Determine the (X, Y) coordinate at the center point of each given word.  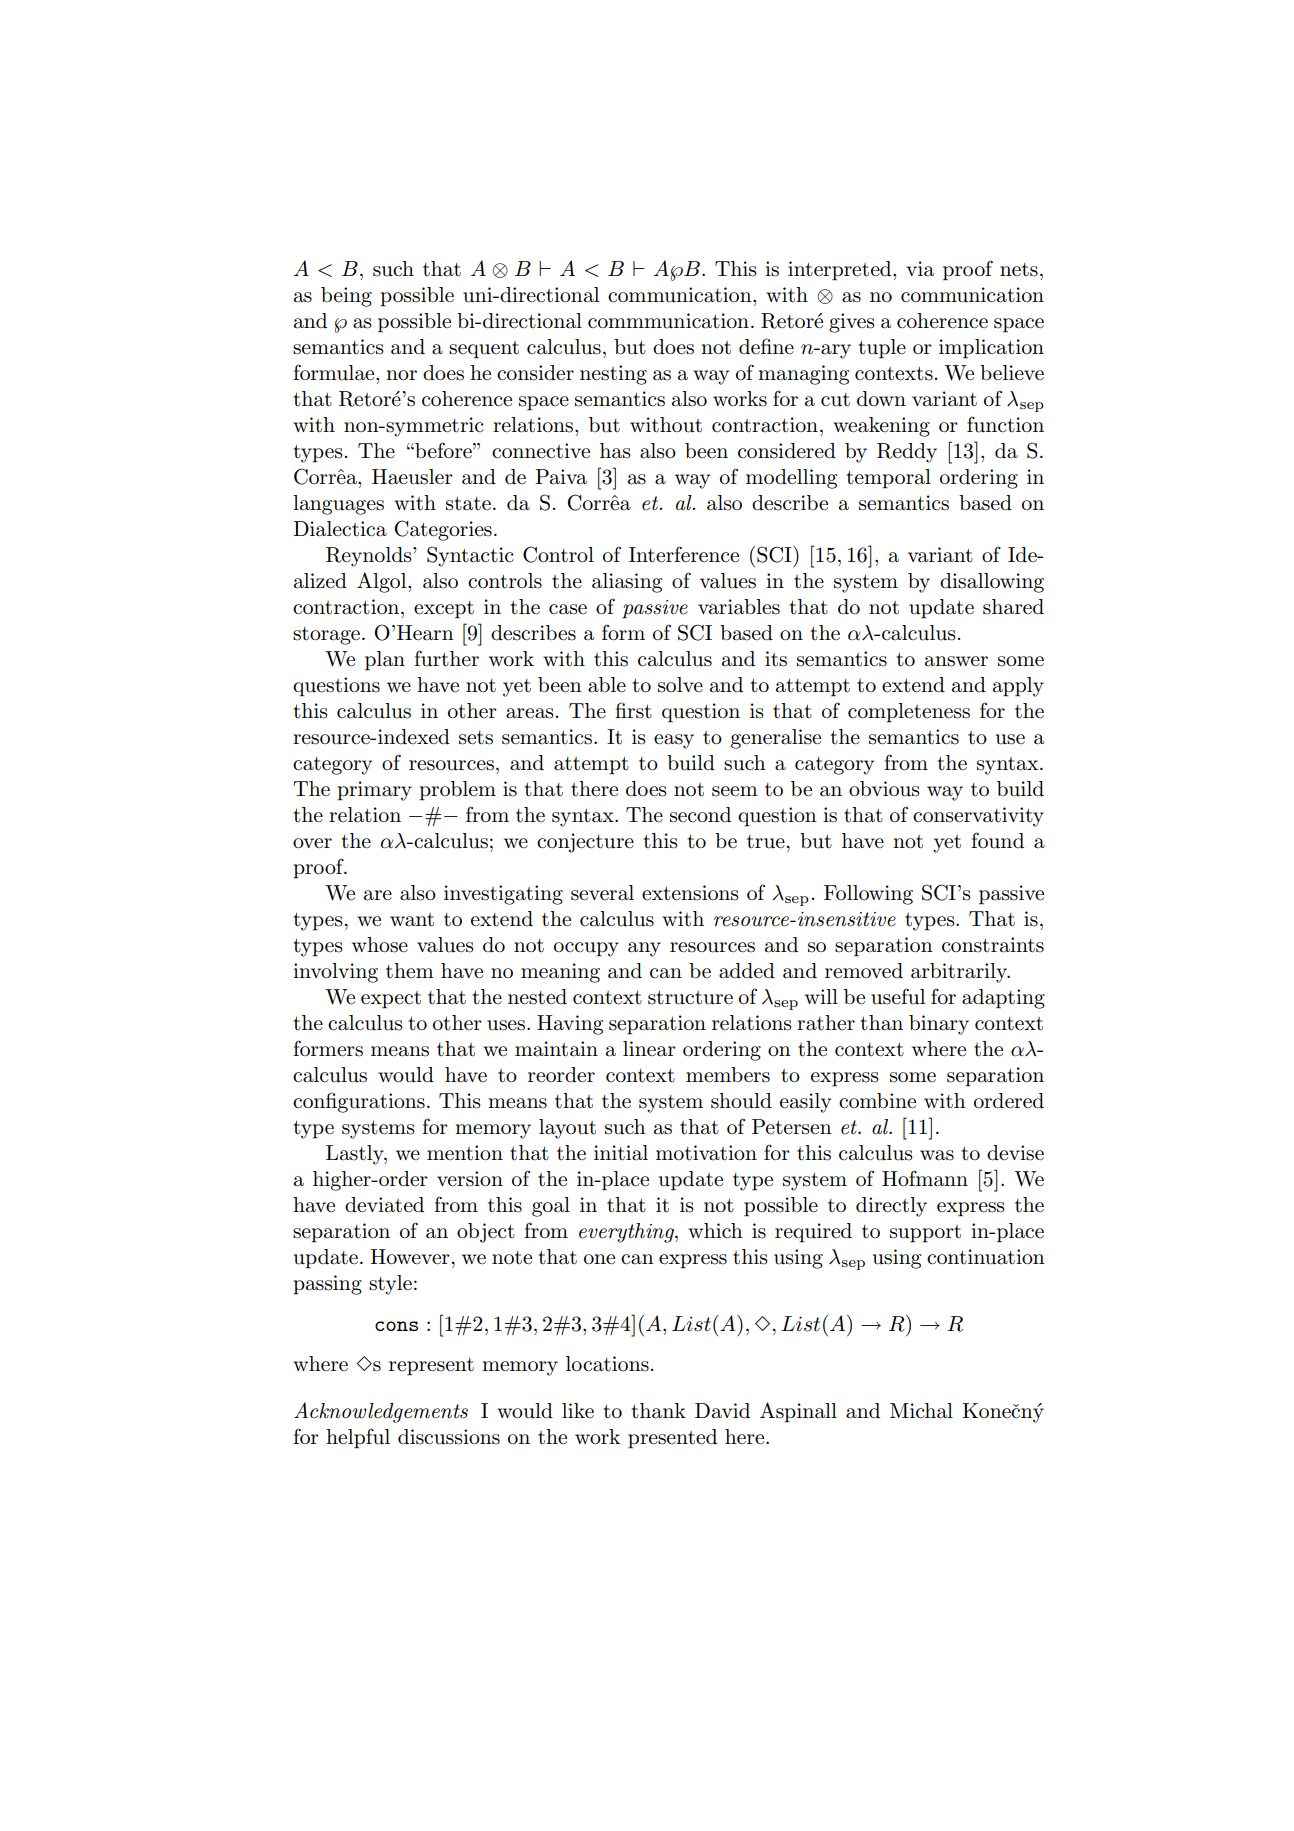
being (346, 297)
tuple (882, 349)
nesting (613, 375)
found (997, 840)
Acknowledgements (381, 1412)
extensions (690, 893)
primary (374, 791)
